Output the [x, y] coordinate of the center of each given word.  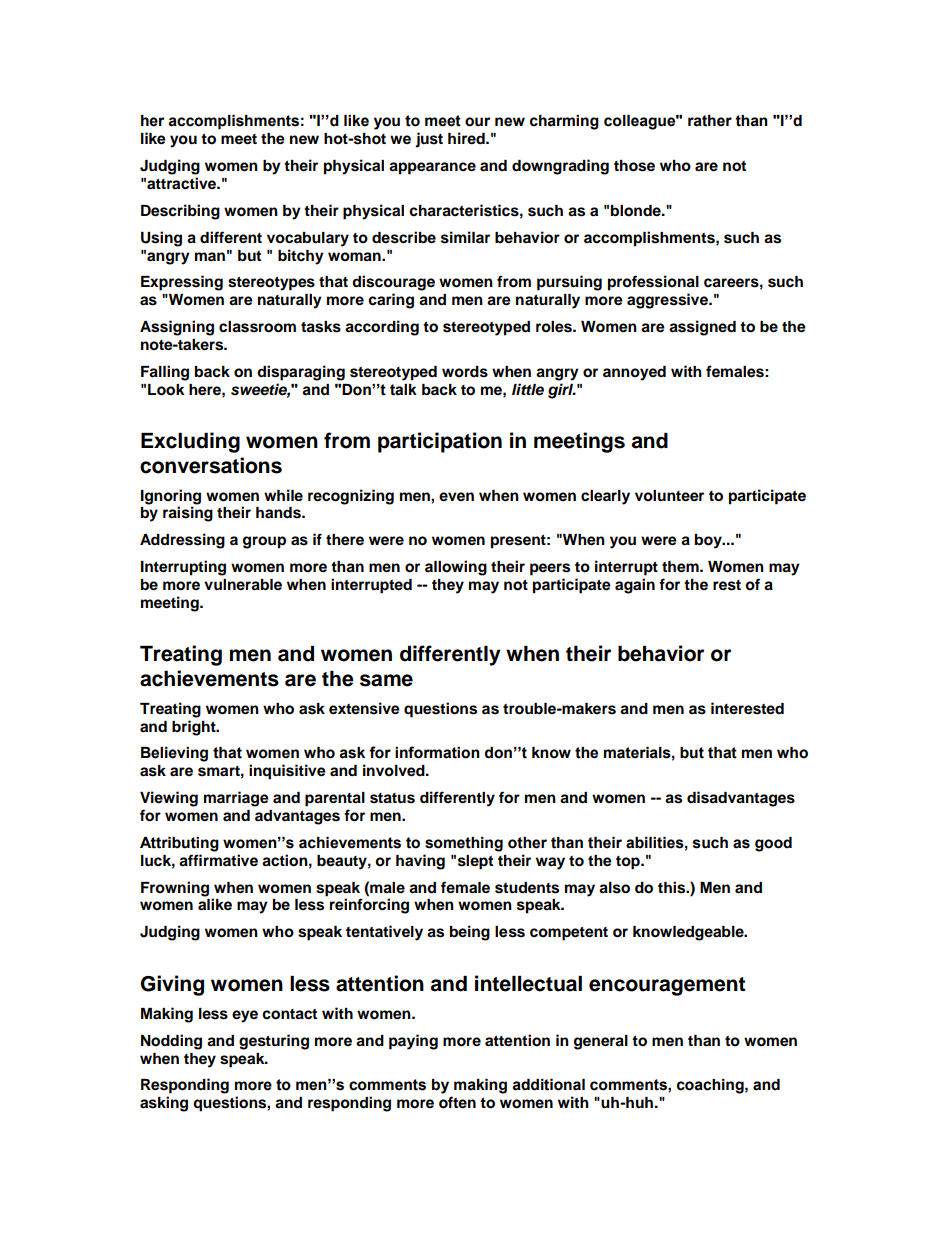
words [465, 372]
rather [710, 121]
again [635, 586]
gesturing [274, 1042]
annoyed [634, 373]
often [457, 1102]
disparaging [301, 373]
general [601, 1042]
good [773, 844]
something [464, 844]
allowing [456, 568]
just [429, 140]
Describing [180, 212]
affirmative [218, 860]
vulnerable [243, 585]
